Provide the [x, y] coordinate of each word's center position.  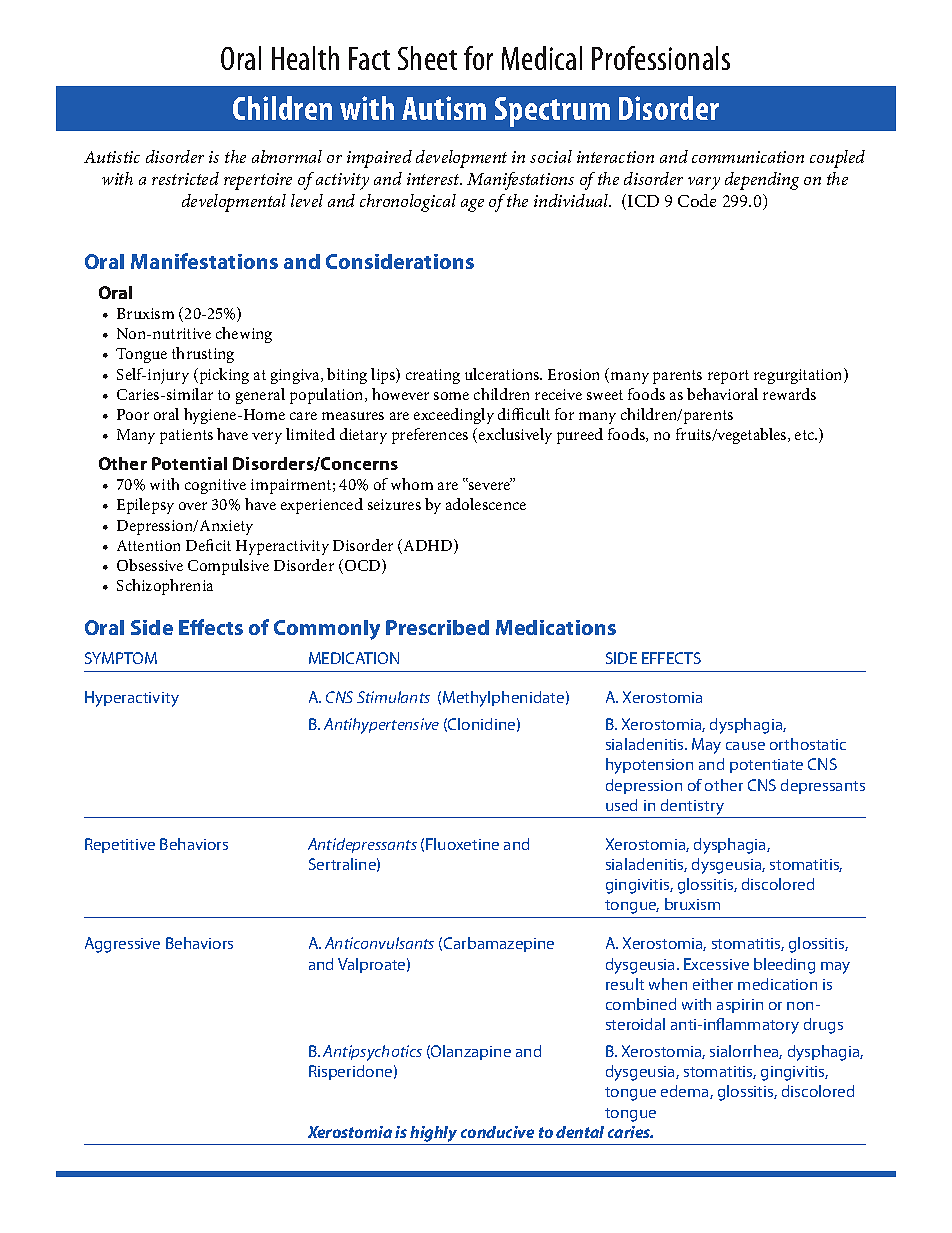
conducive [497, 1132]
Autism [444, 108]
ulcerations [503, 374]
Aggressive [122, 945]
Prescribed [437, 627]
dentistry [692, 808]
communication [748, 157]
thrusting [203, 355]
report [728, 377]
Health [305, 58]
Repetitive [120, 845]
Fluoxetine [462, 844]
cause [745, 746]
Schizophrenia [165, 587]
